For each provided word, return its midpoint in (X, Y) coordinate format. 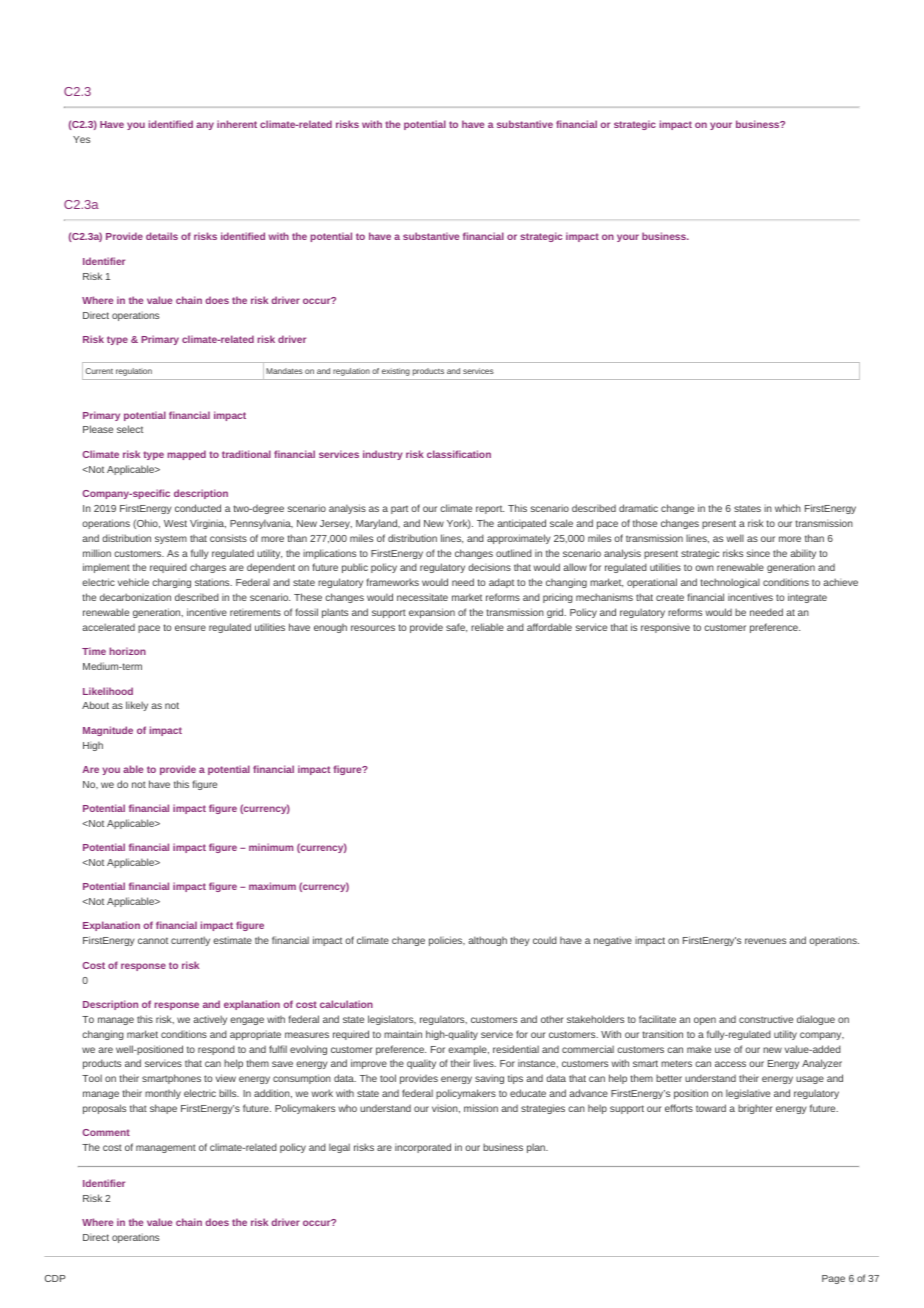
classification (459, 454)
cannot (153, 940)
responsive (665, 628)
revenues (765, 941)
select (130, 429)
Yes (81, 139)
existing (396, 372)
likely (137, 706)
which (788, 508)
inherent (237, 124)
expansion (432, 613)
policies (447, 941)
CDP (55, 1278)
